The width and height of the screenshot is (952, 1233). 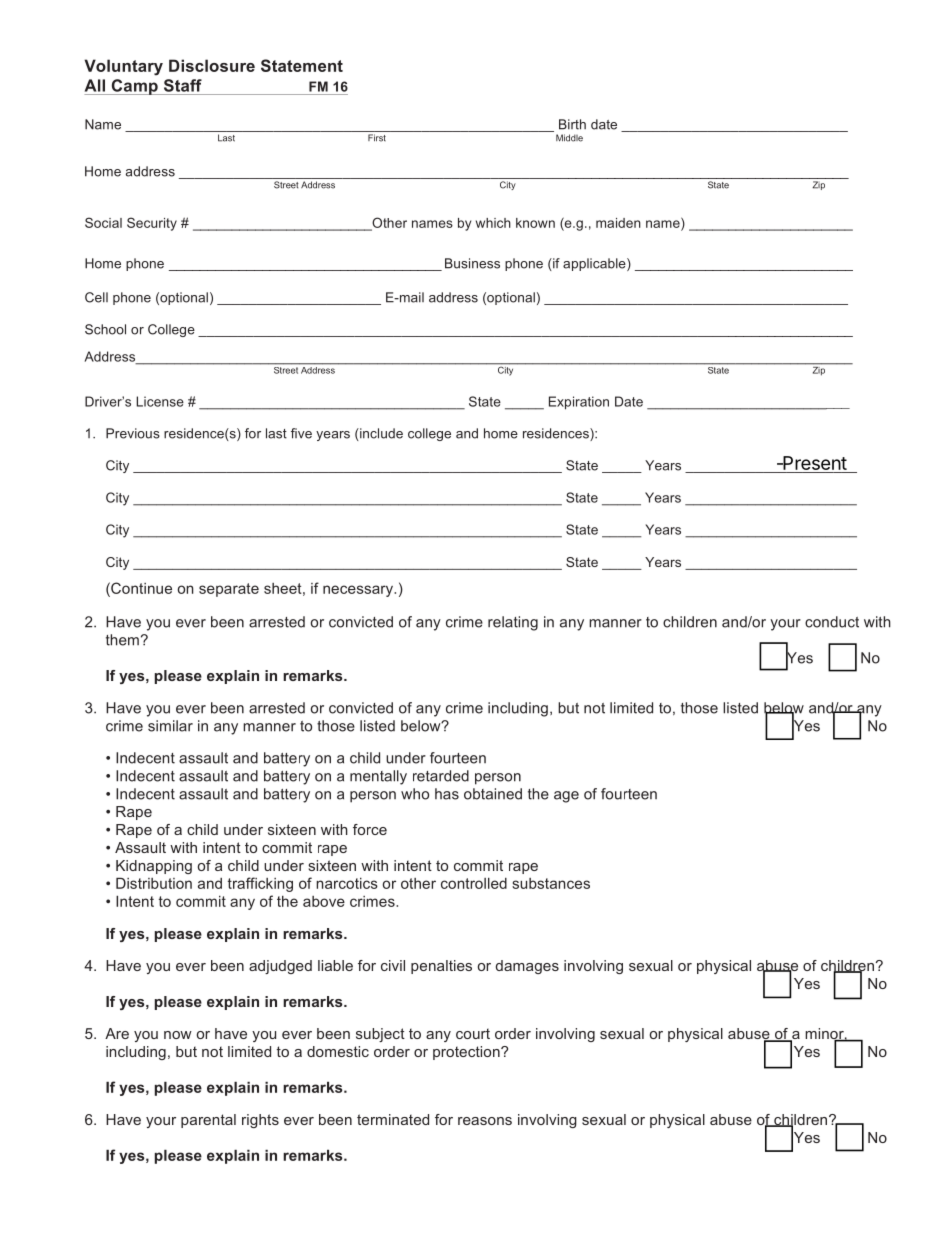 What do you see at coordinates (832, 622) in the screenshot?
I see `conduct` at bounding box center [832, 622].
